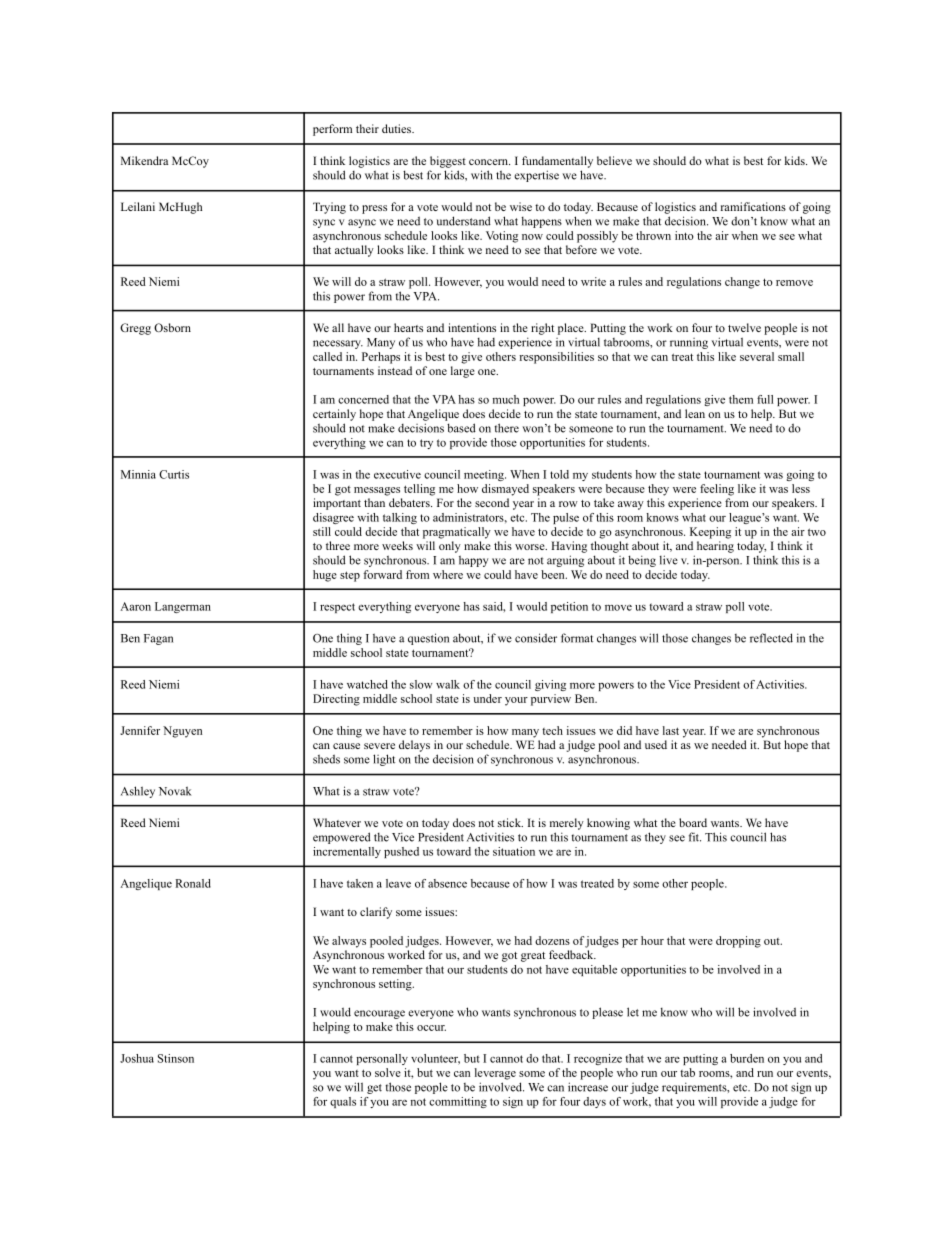 This screenshot has height=1233, width=952. Describe the element at coordinates (138, 206) in the screenshot. I see `Leilani` at that location.
